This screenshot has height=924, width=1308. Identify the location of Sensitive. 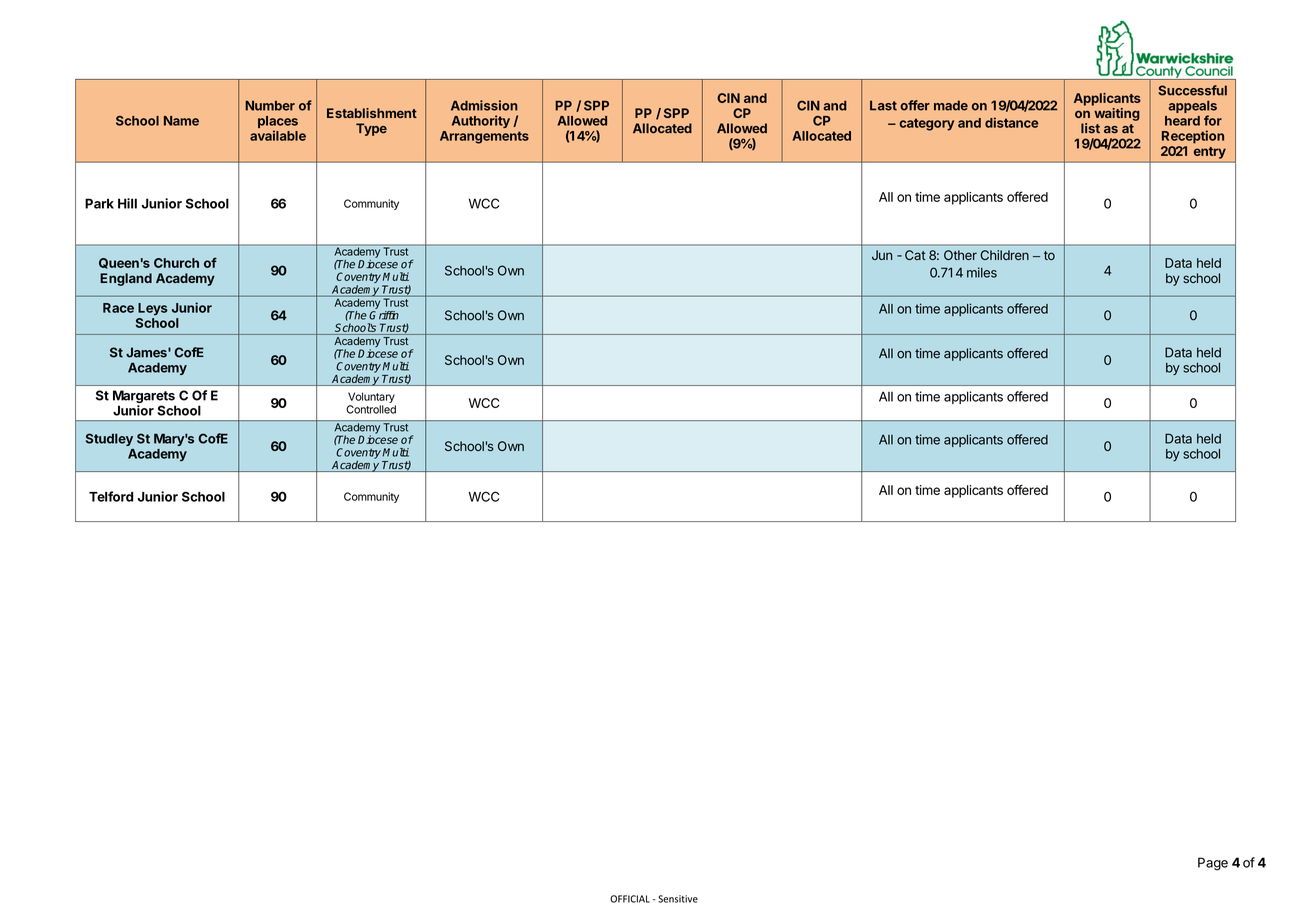
(678, 899).
